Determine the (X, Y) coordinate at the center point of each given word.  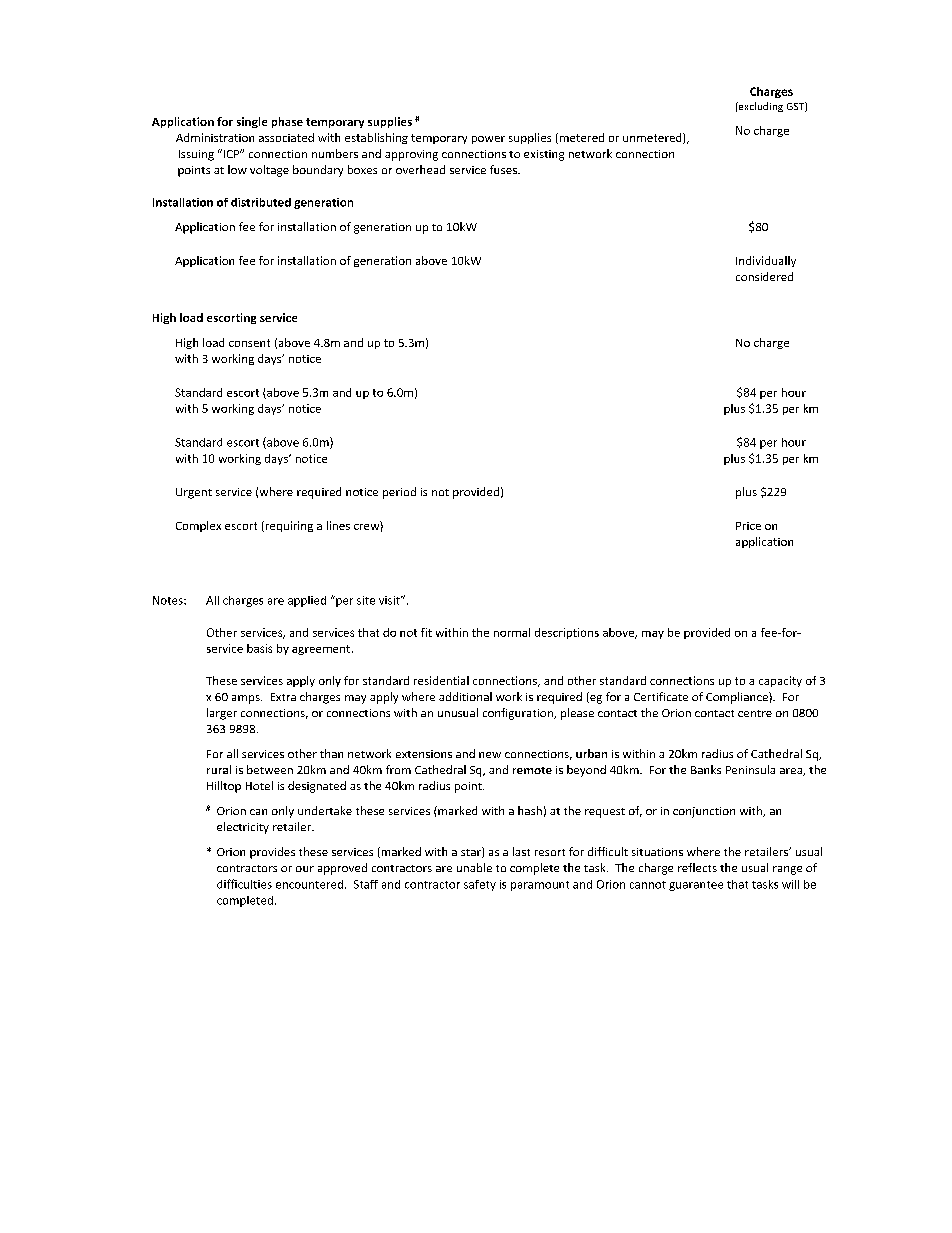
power (488, 140)
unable (474, 867)
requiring (288, 526)
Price (748, 526)
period (399, 493)
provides (272, 853)
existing (544, 155)
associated (286, 137)
